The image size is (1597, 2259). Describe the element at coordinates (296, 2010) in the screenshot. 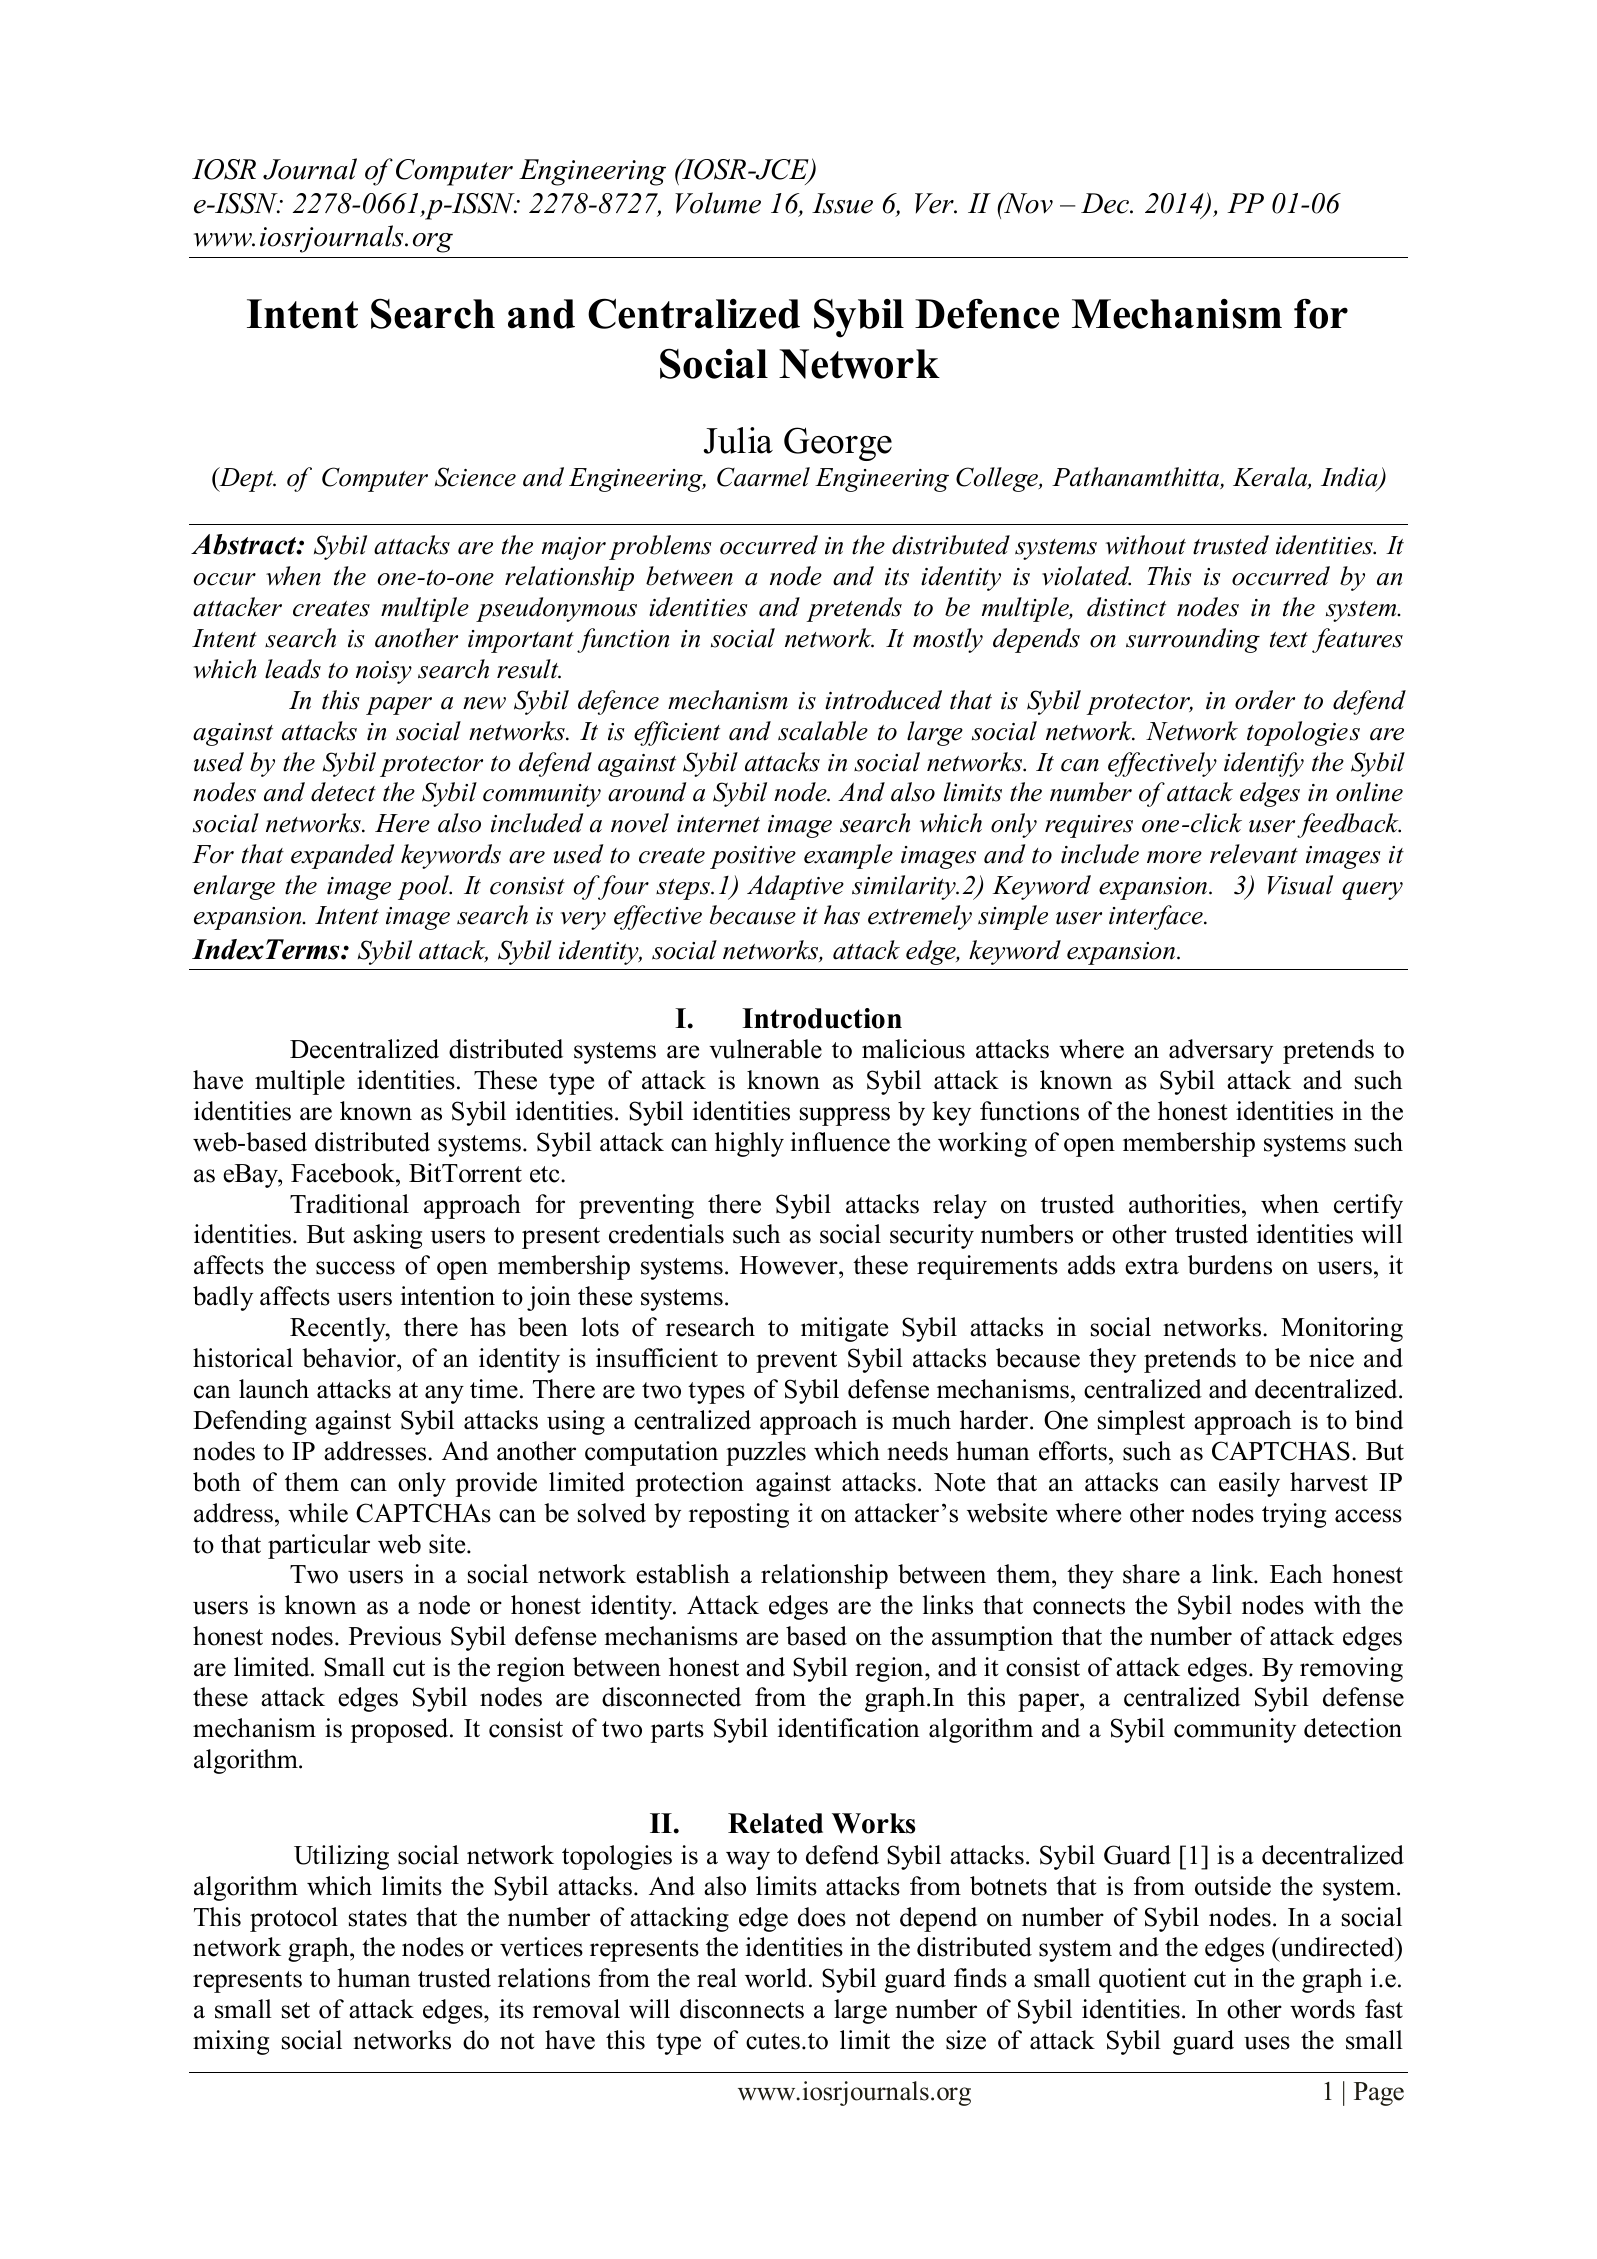

I see `set` at that location.
